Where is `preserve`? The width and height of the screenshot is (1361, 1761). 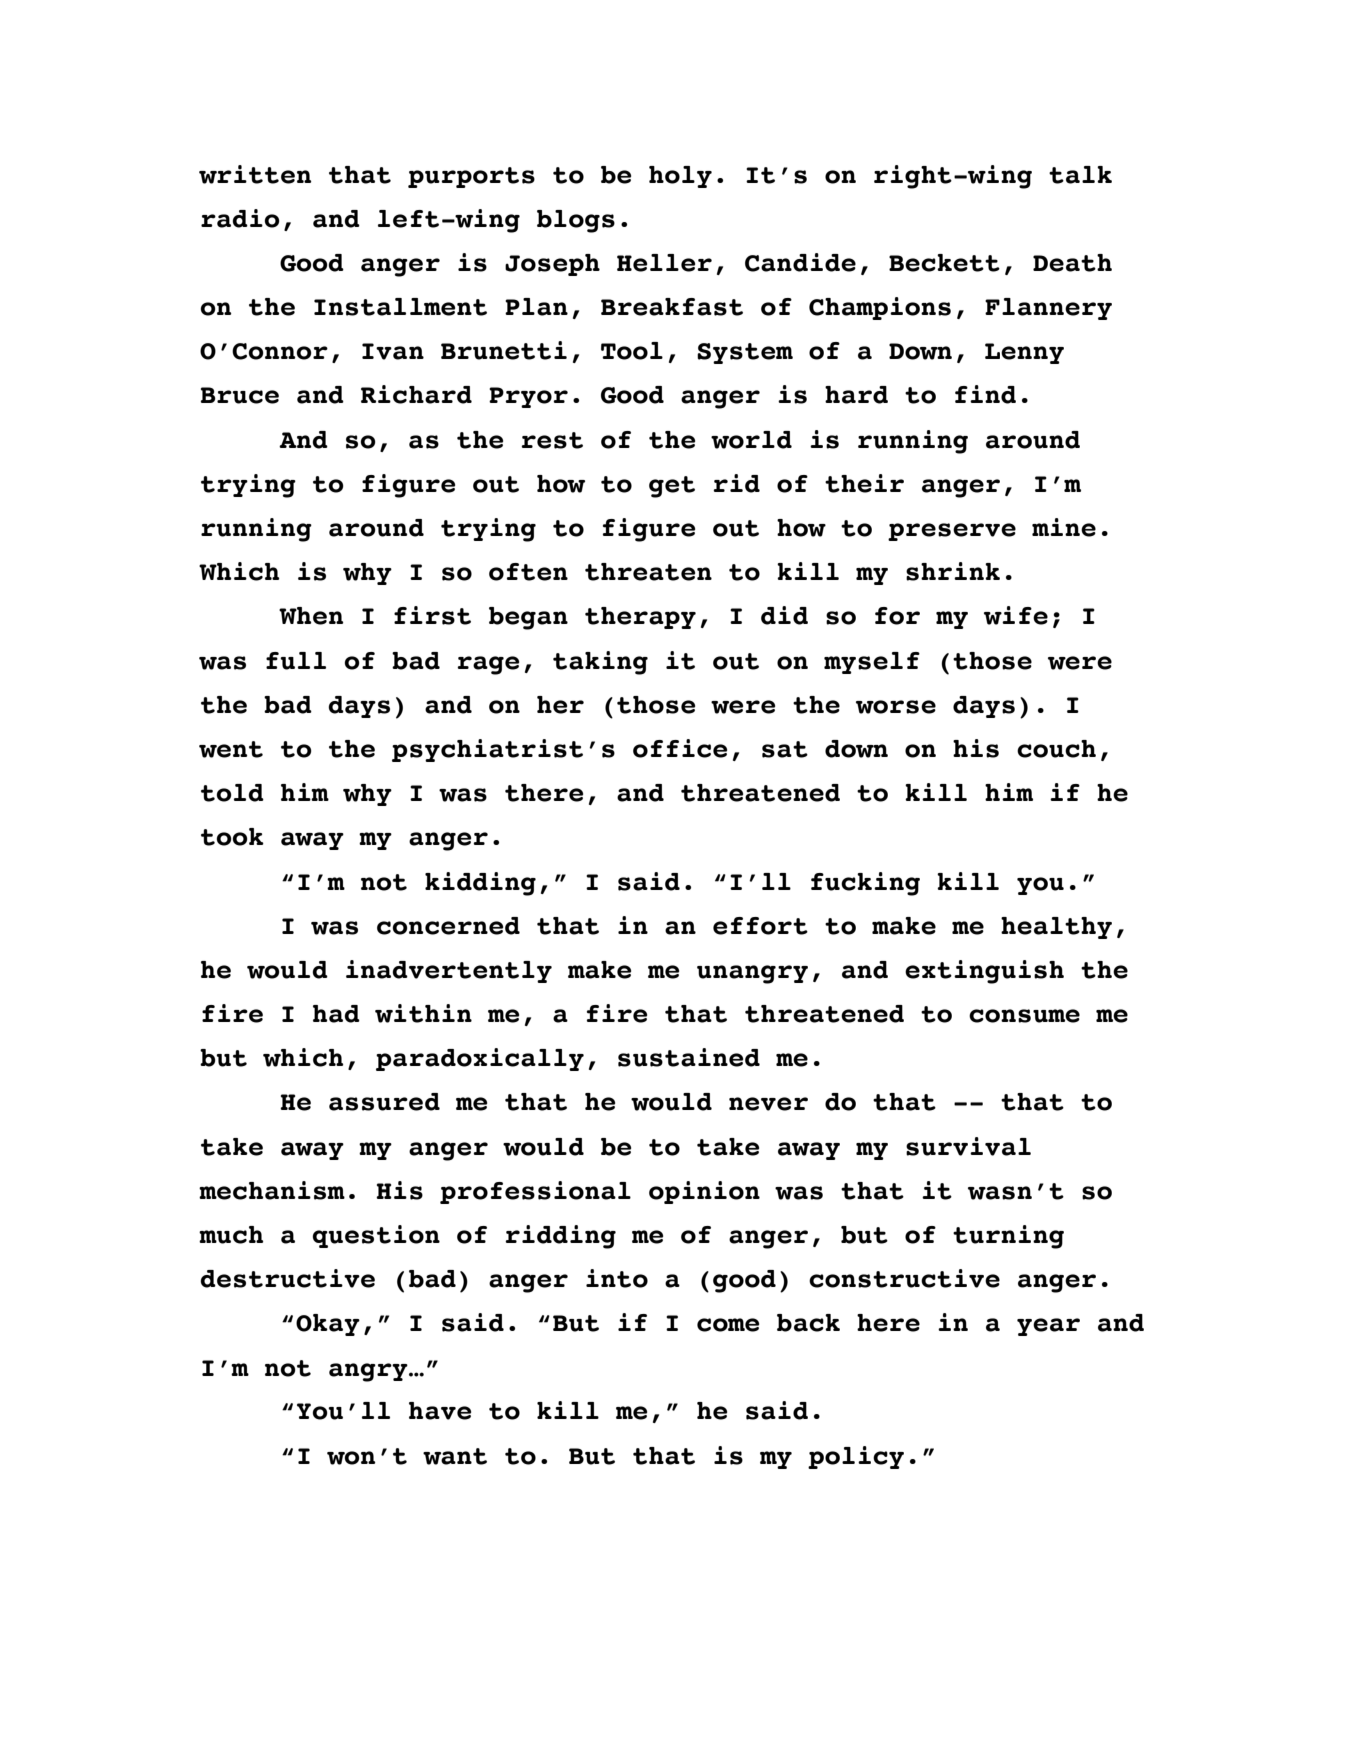
preserve is located at coordinates (952, 532).
